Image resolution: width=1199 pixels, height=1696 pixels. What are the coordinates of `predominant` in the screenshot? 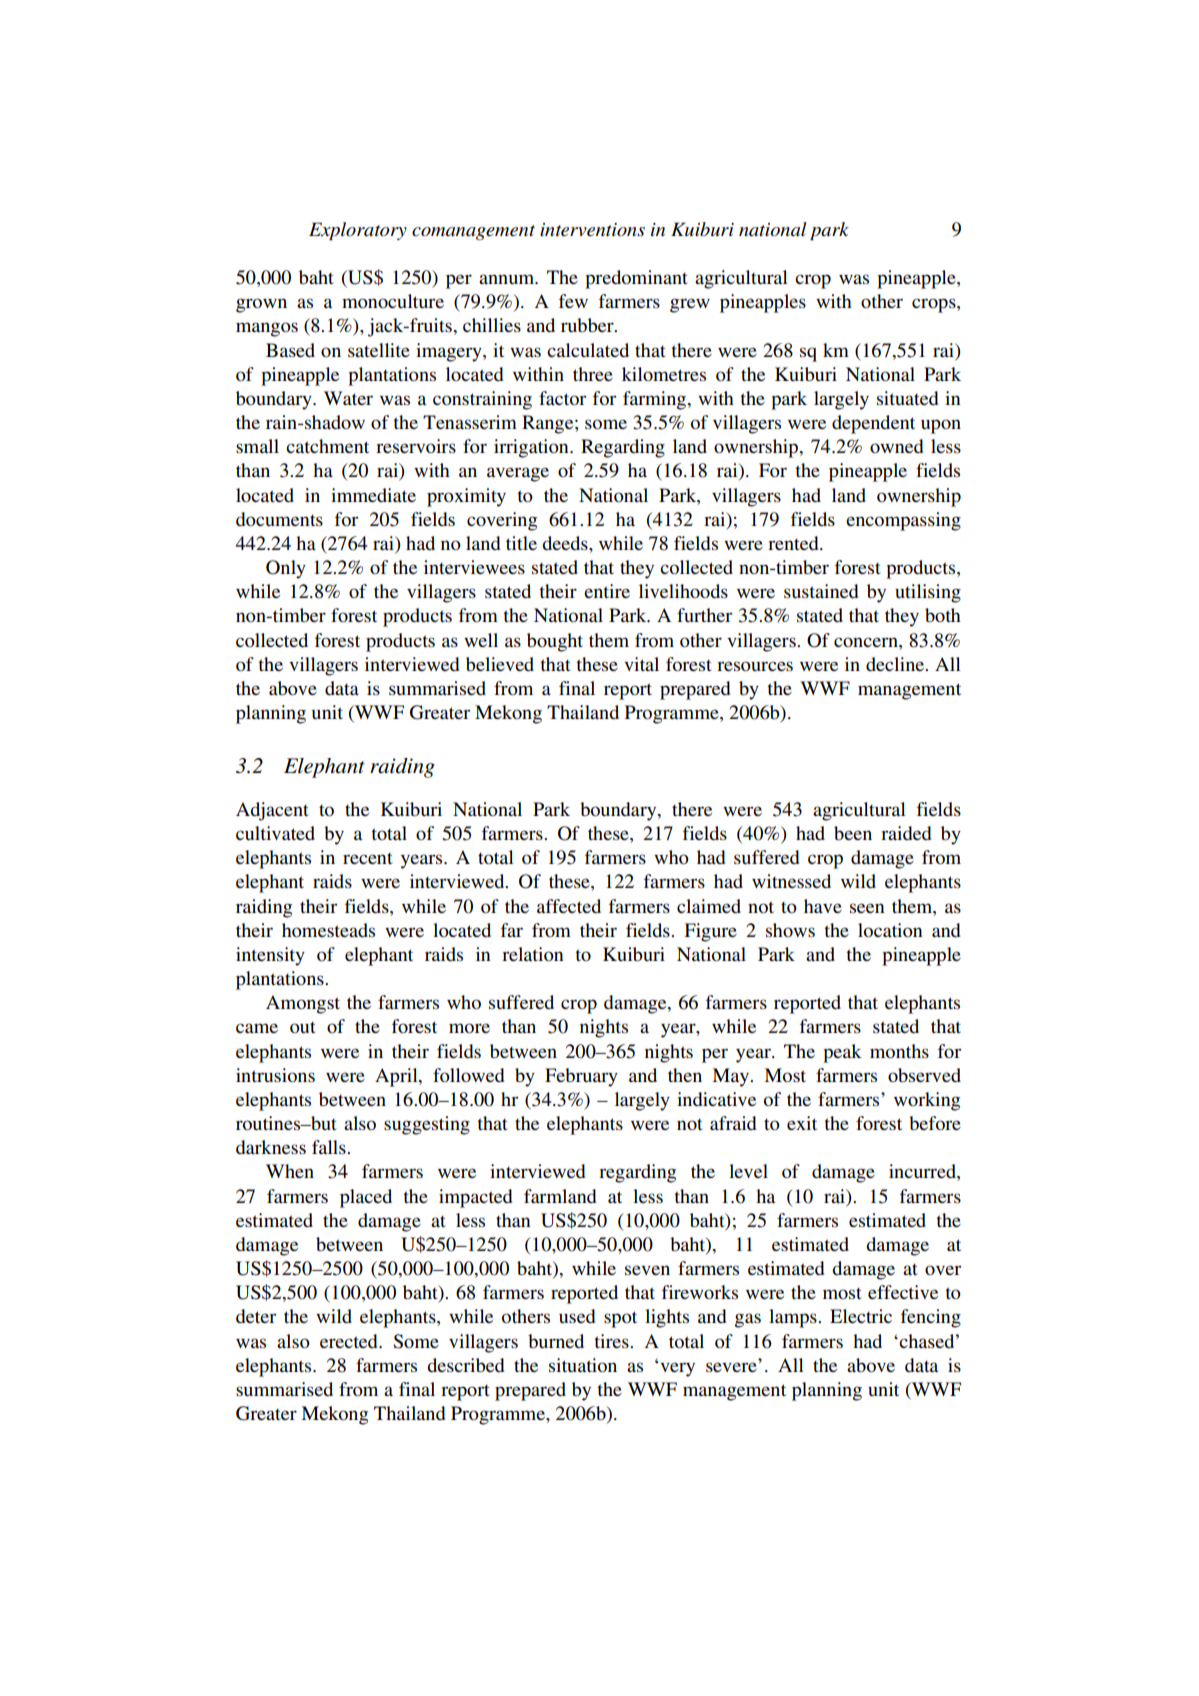 It's located at (636, 279).
